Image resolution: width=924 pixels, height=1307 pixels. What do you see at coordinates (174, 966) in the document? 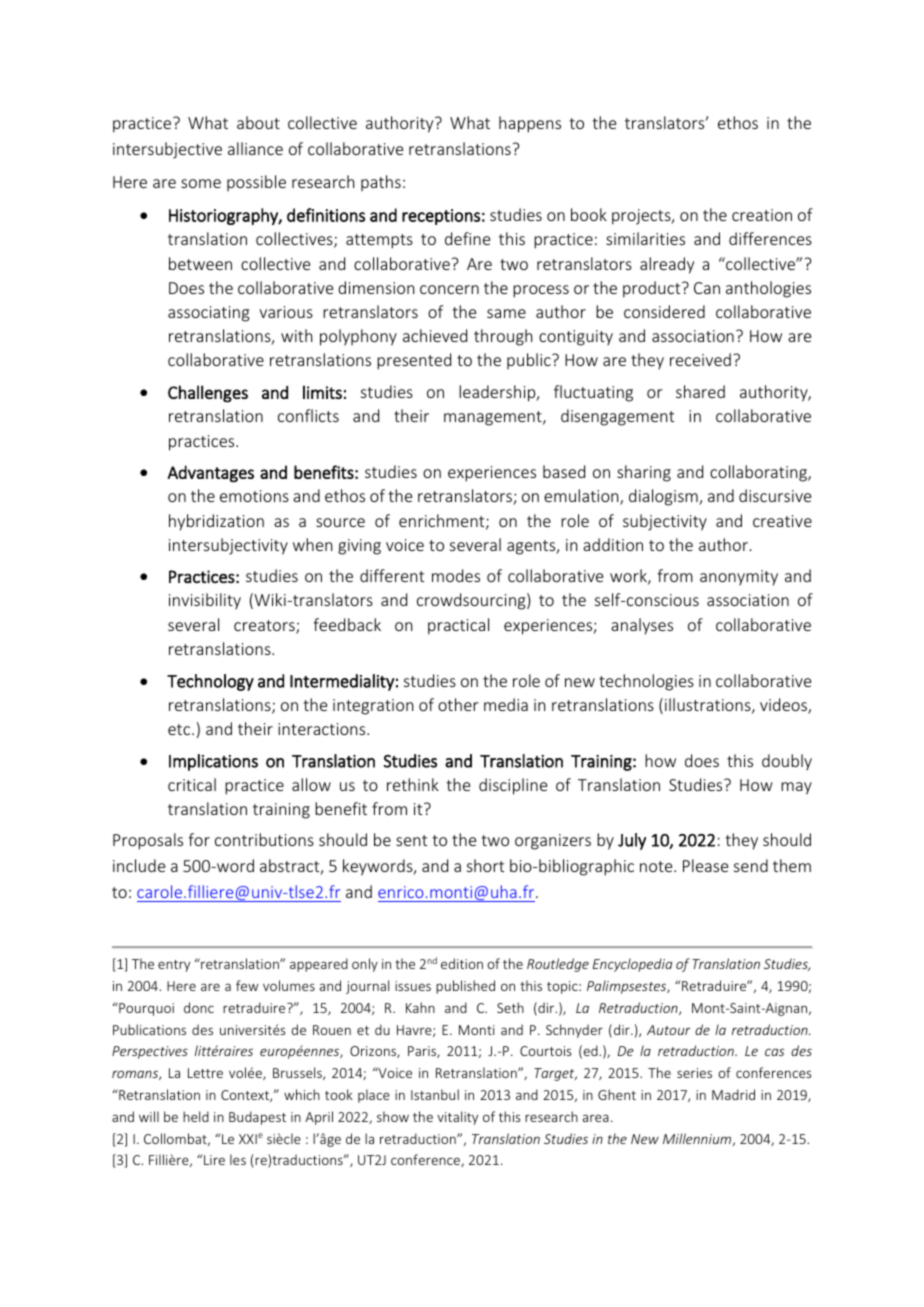
I see `entry` at bounding box center [174, 966].
